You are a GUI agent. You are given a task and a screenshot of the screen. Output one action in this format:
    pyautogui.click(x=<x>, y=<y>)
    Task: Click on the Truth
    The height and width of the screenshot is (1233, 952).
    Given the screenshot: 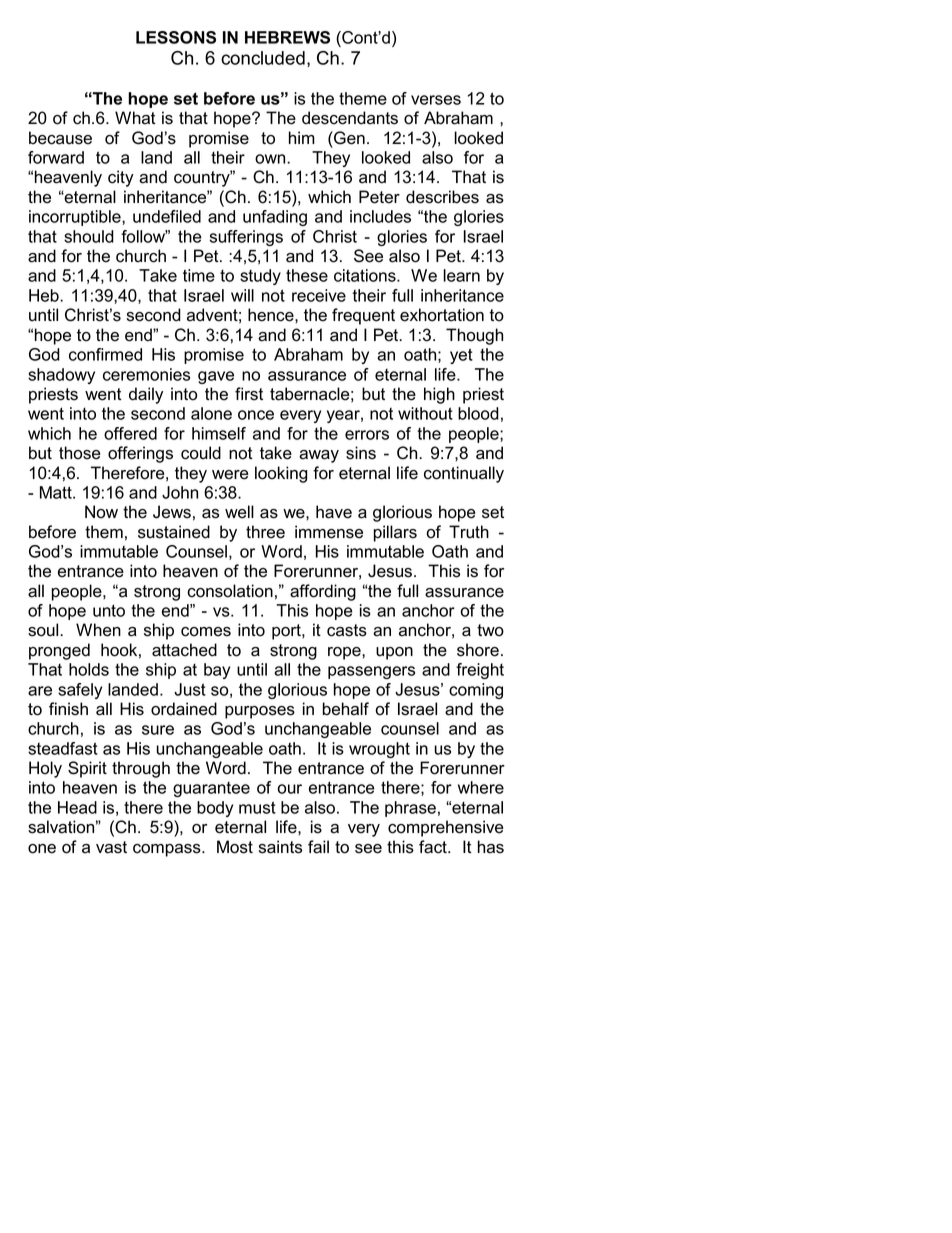 What is the action you would take?
    pyautogui.click(x=469, y=532)
